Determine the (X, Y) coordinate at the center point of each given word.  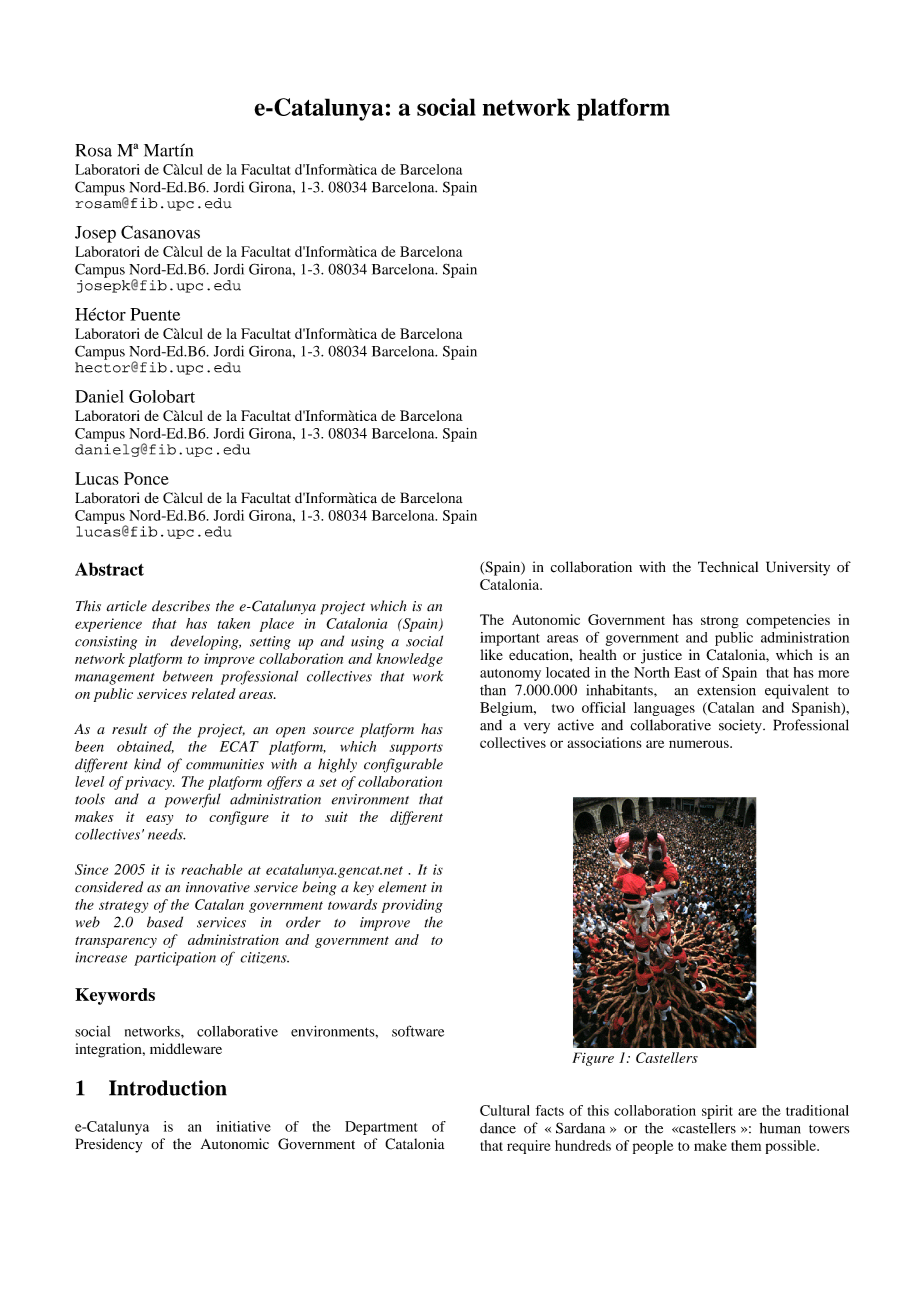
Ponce (146, 478)
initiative (244, 1126)
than (493, 690)
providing (412, 906)
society (741, 726)
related (214, 693)
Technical (728, 567)
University (798, 568)
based (165, 922)
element (402, 887)
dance (498, 1128)
